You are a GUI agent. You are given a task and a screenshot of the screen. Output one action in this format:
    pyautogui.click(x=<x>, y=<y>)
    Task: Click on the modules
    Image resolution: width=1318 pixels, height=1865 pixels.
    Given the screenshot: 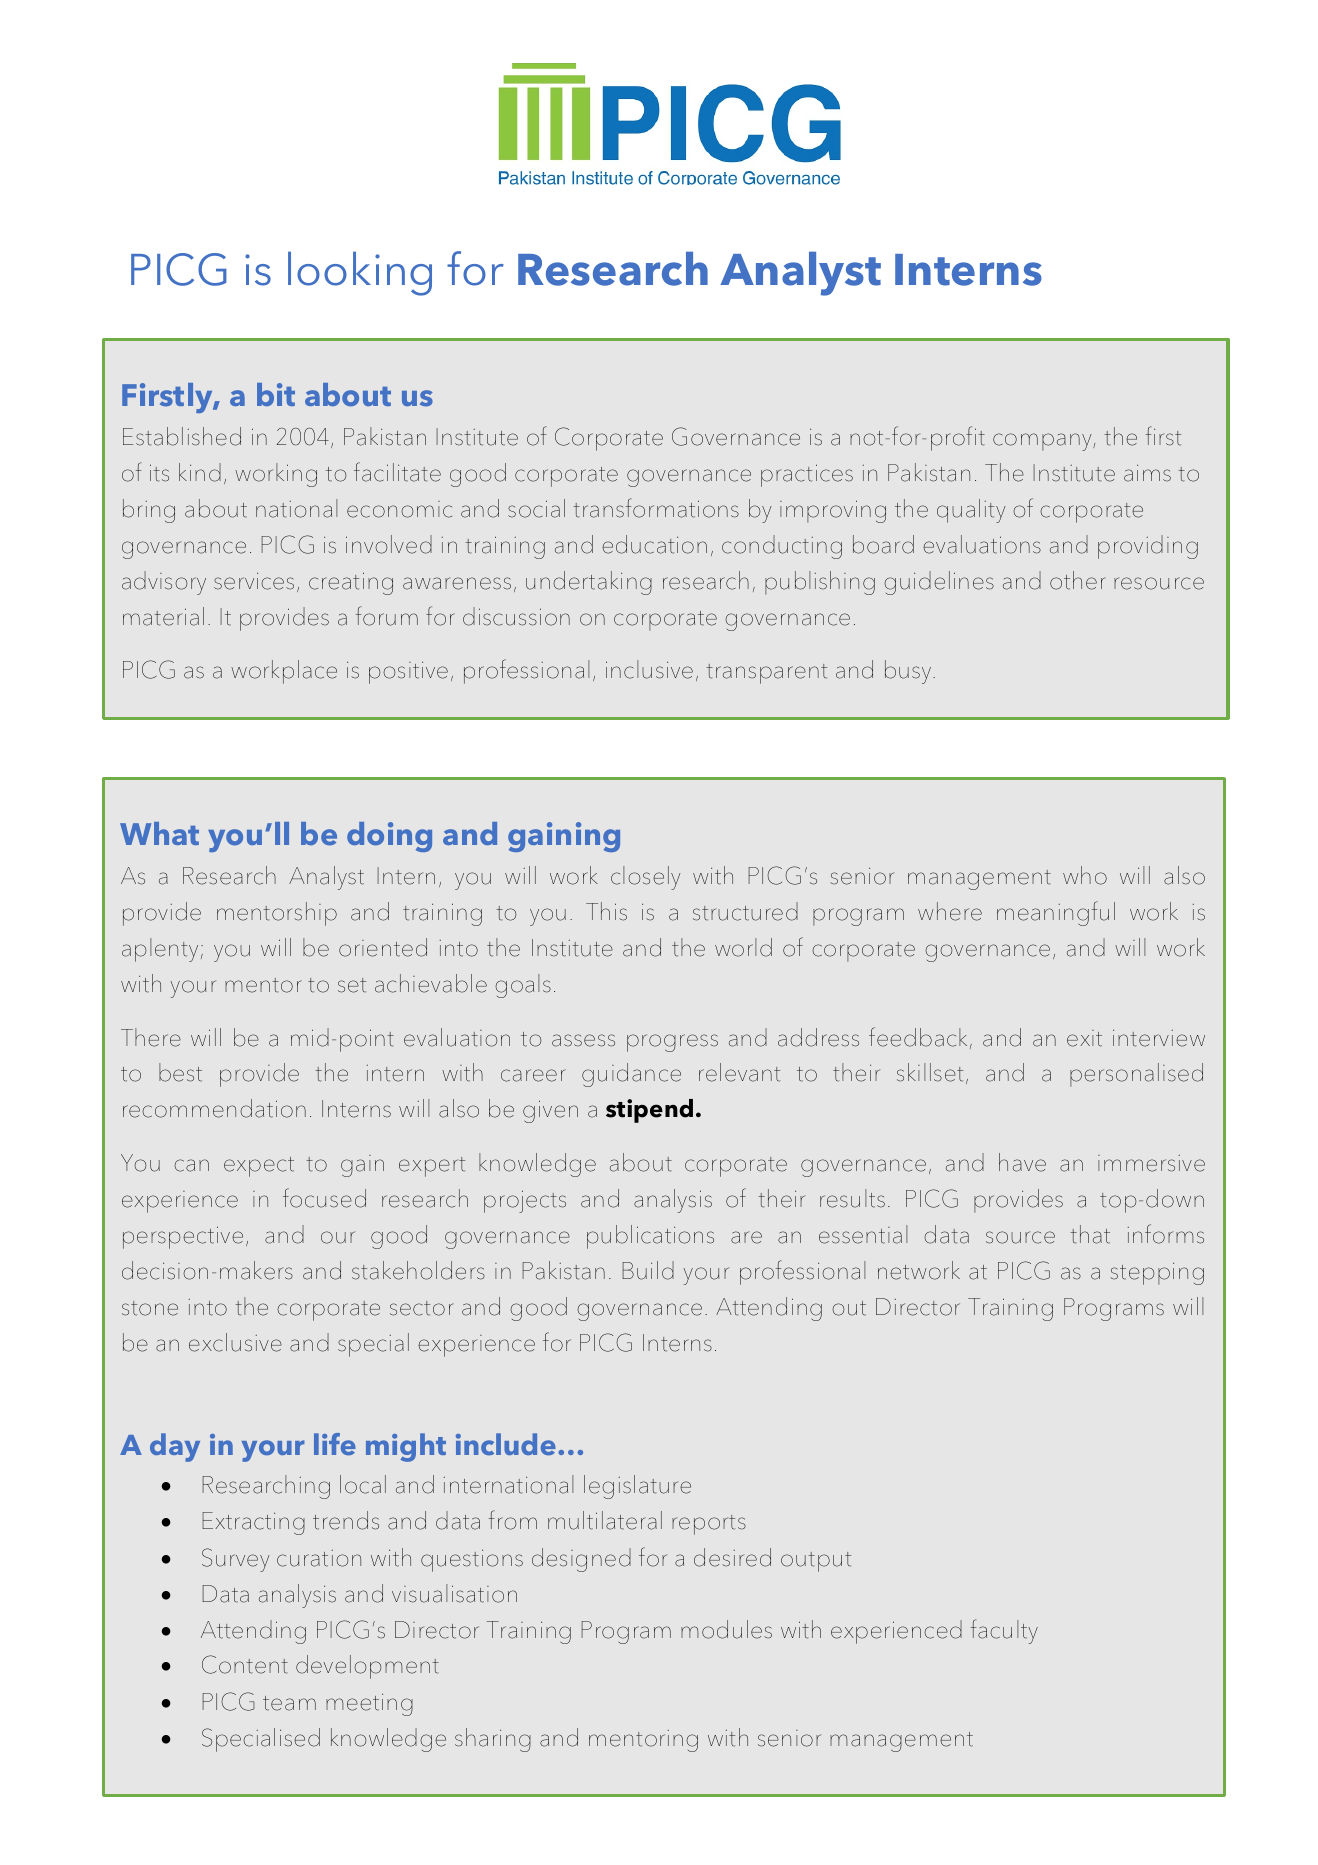 What is the action you would take?
    pyautogui.click(x=726, y=1629)
